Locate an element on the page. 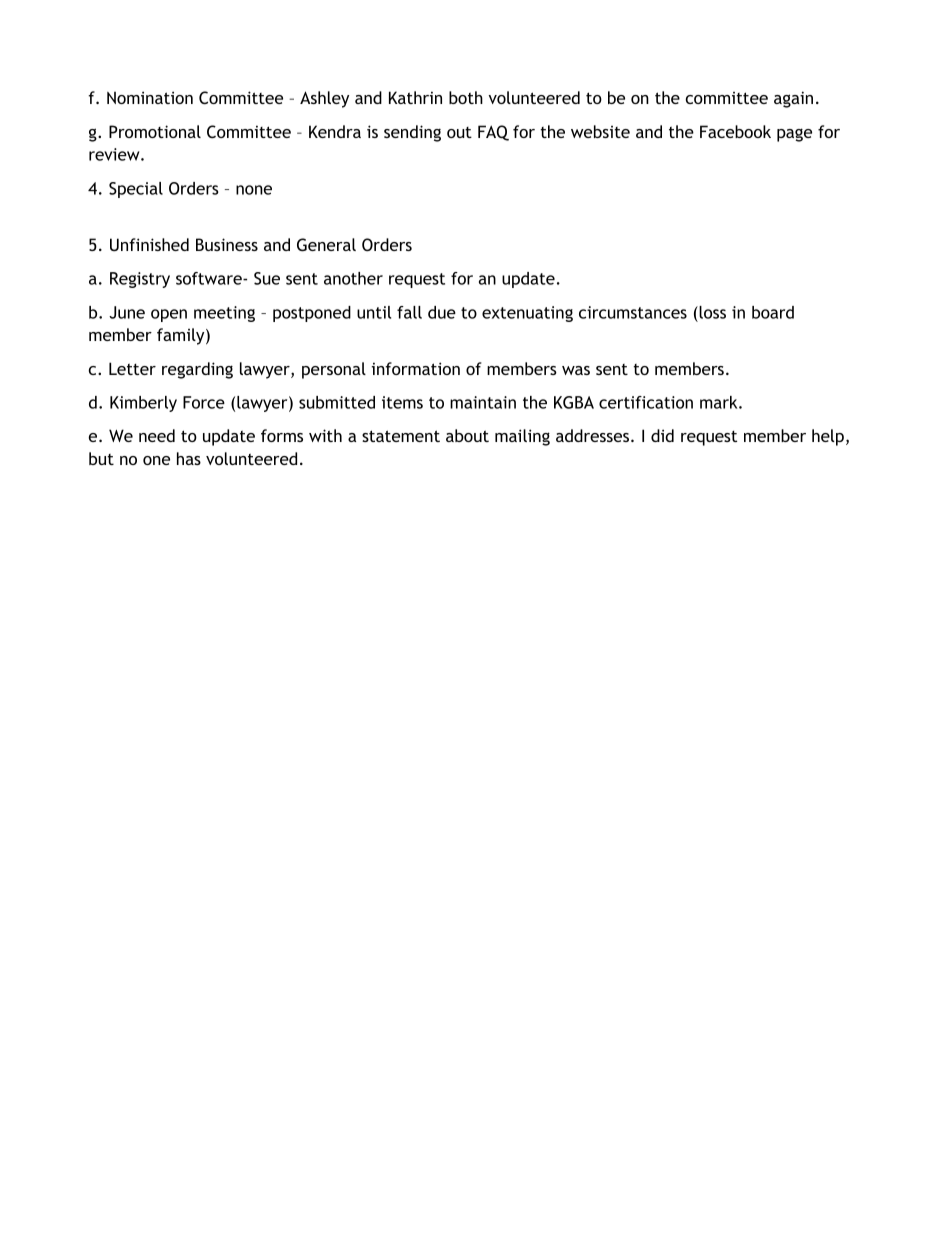  loss is located at coordinates (711, 312).
